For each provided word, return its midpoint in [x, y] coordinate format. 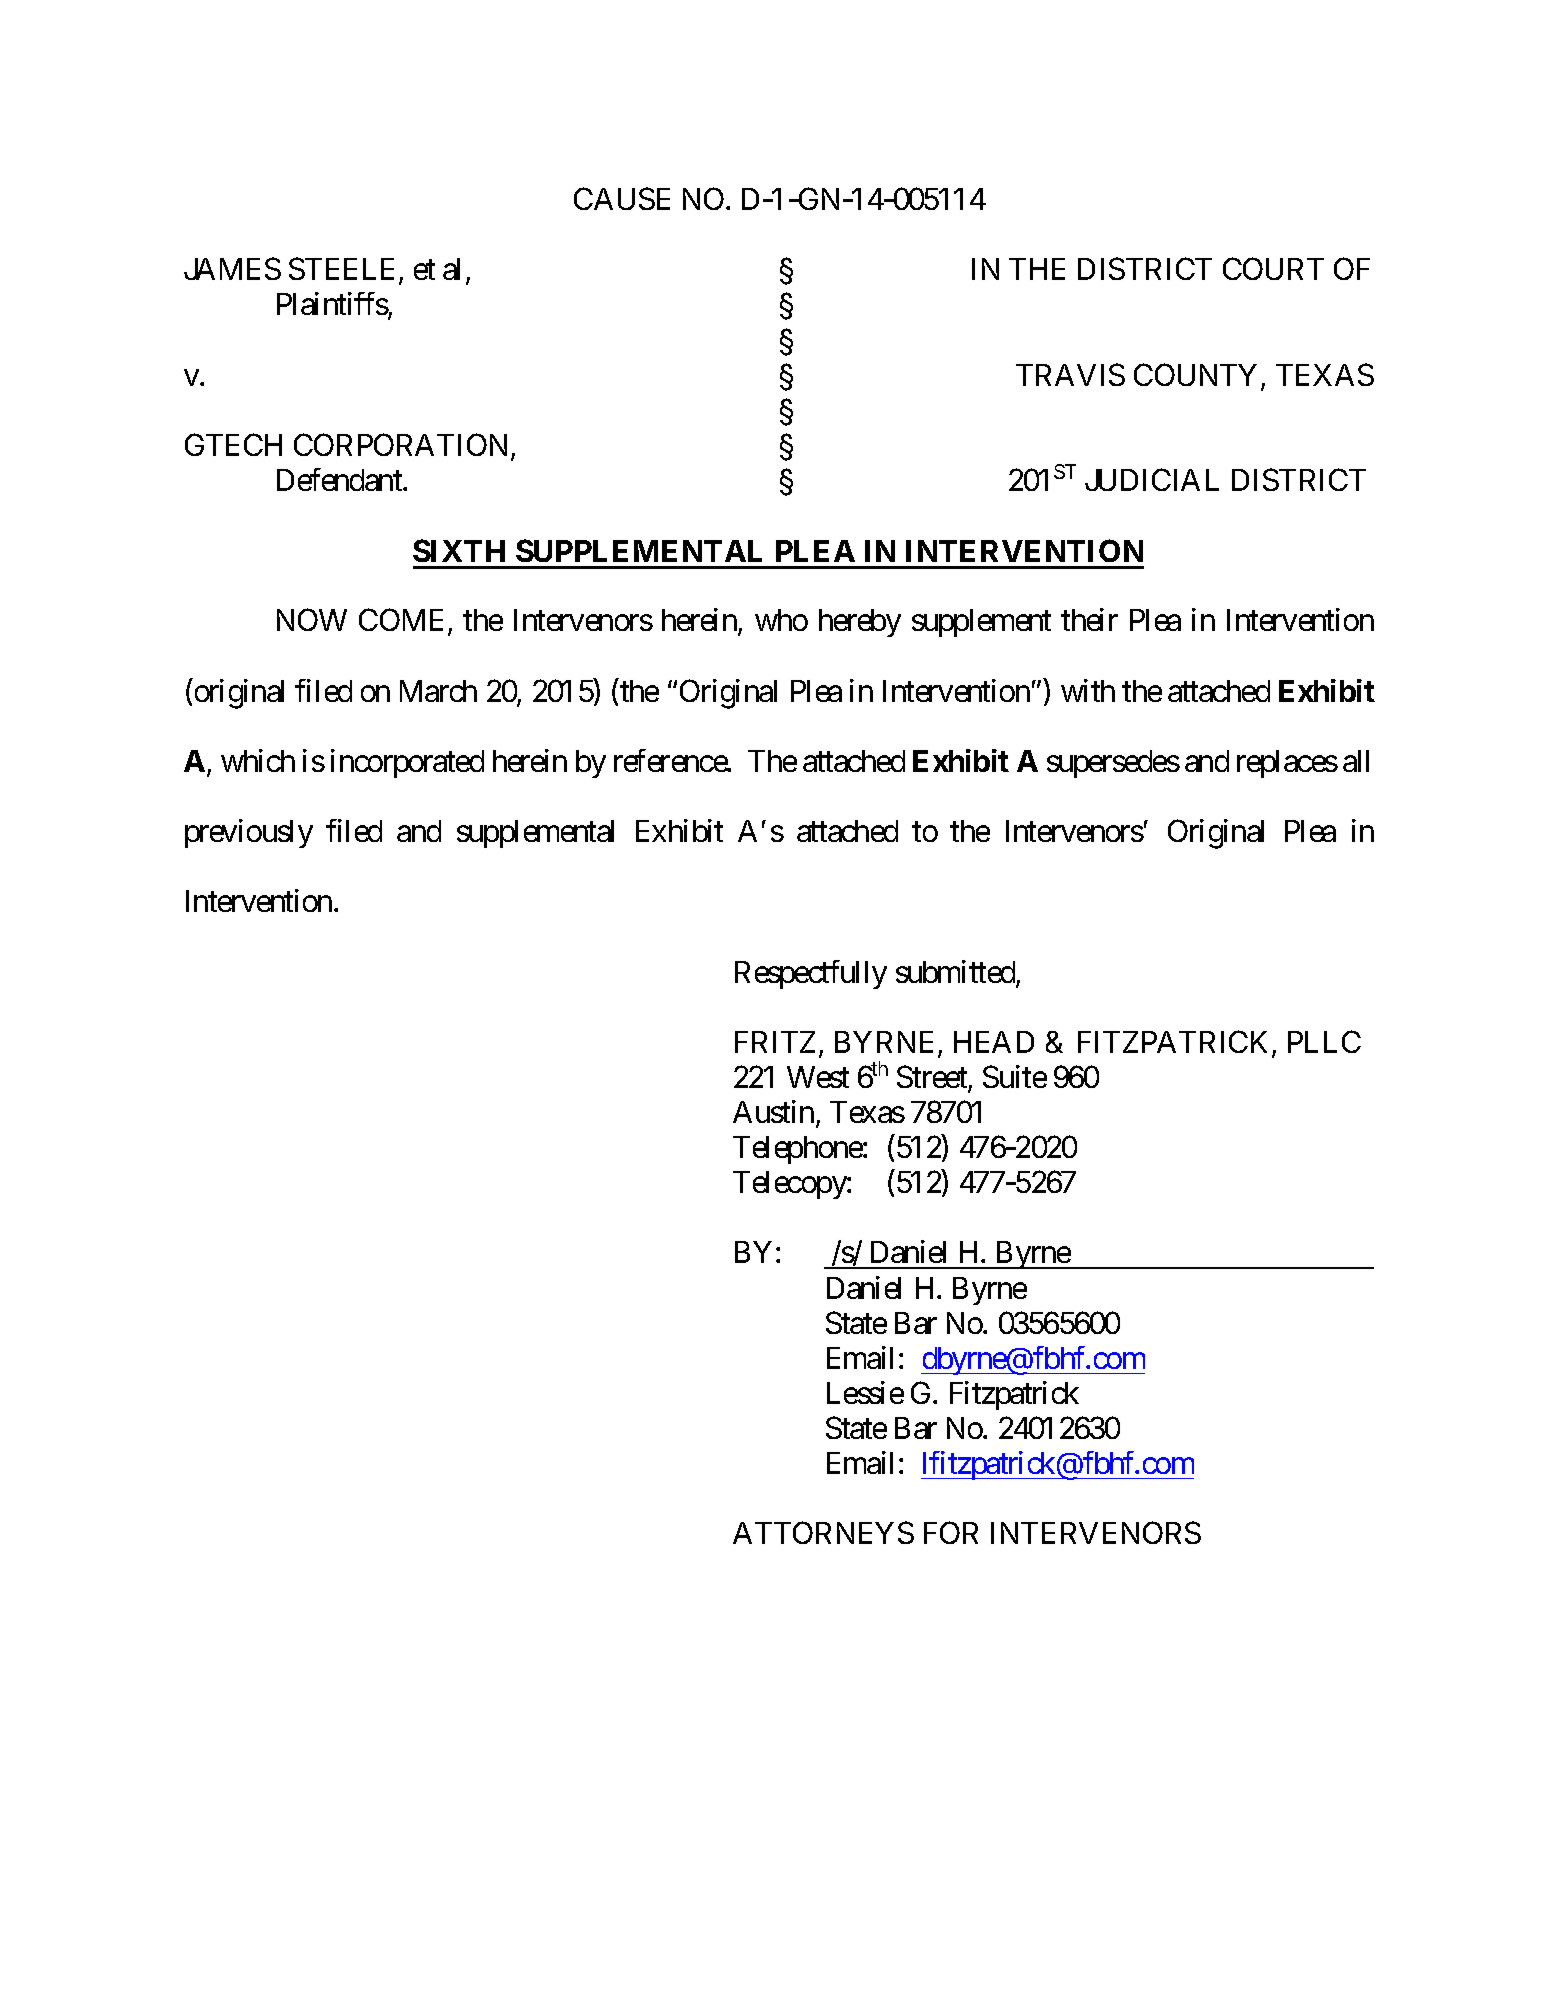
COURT [1273, 269]
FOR [951, 1533]
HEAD [994, 1042]
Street [933, 1078]
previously [249, 833]
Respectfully [811, 974]
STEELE [344, 271]
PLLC [1324, 1041]
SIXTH [459, 550]
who [781, 620]
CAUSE [622, 199]
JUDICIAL [1152, 479]
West [818, 1077]
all [1356, 761]
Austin [773, 1111]
